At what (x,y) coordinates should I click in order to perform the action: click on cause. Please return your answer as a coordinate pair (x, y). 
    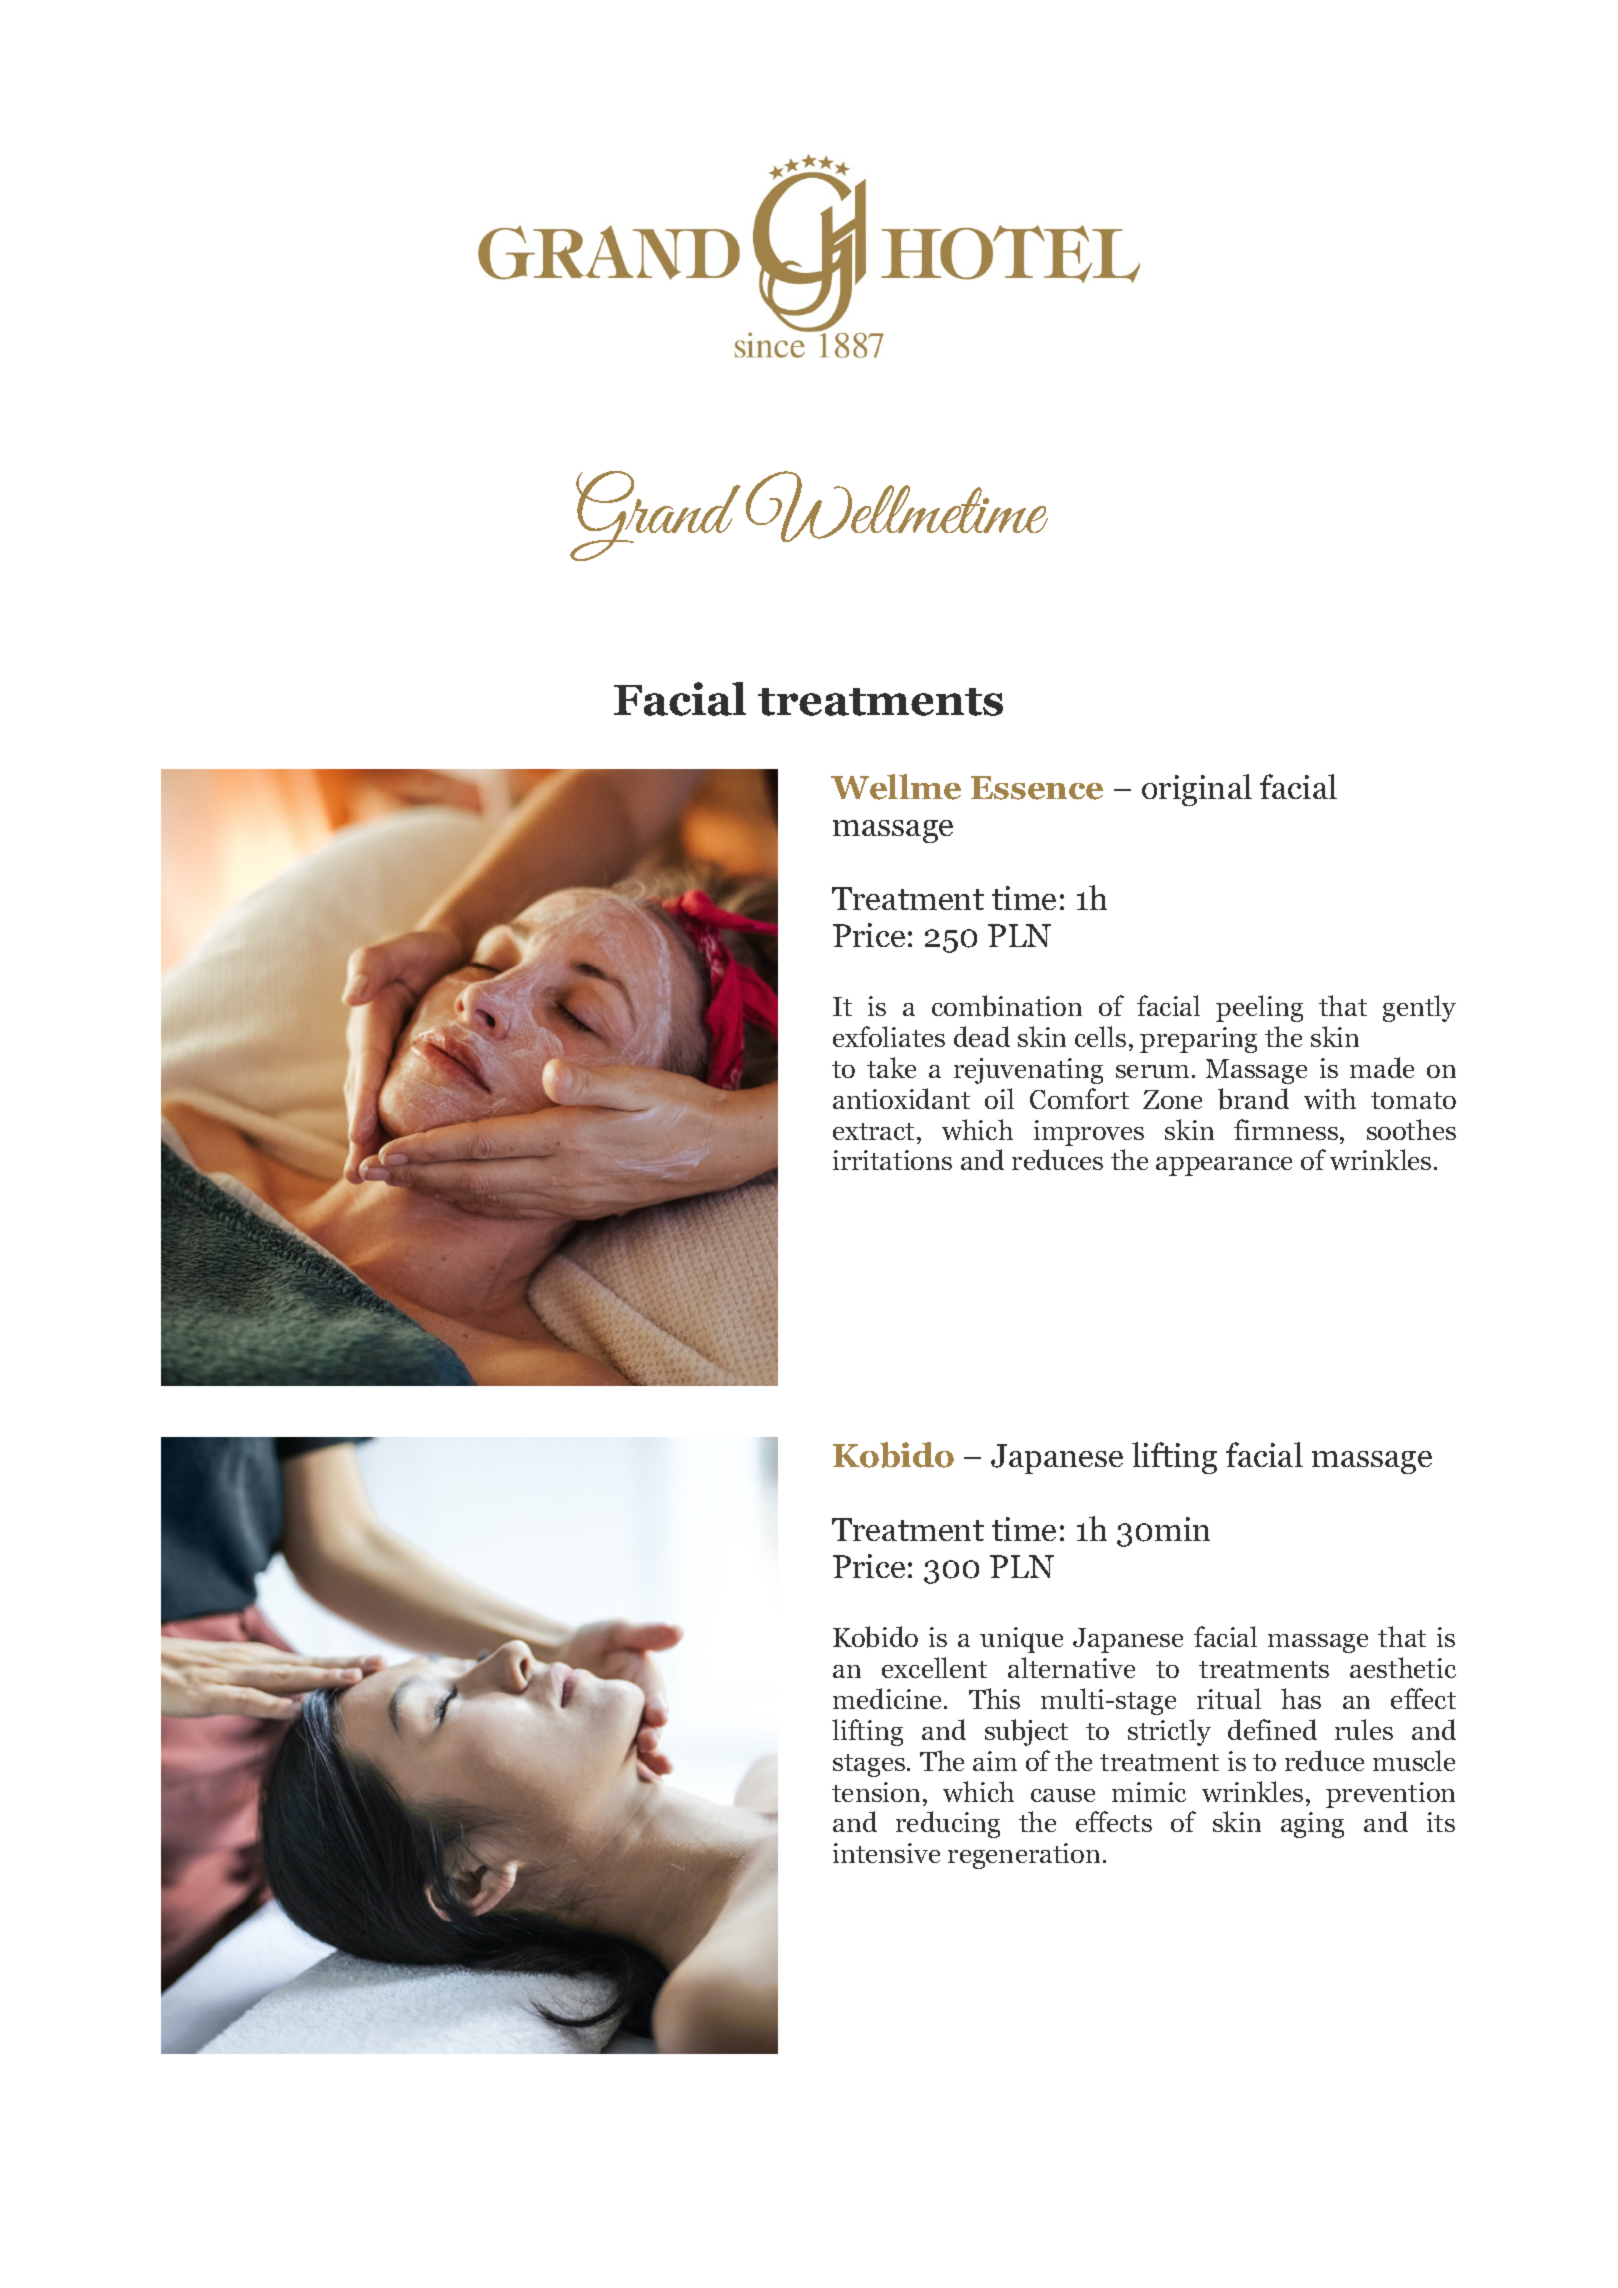
    Looking at the image, I should click on (1063, 1795).
